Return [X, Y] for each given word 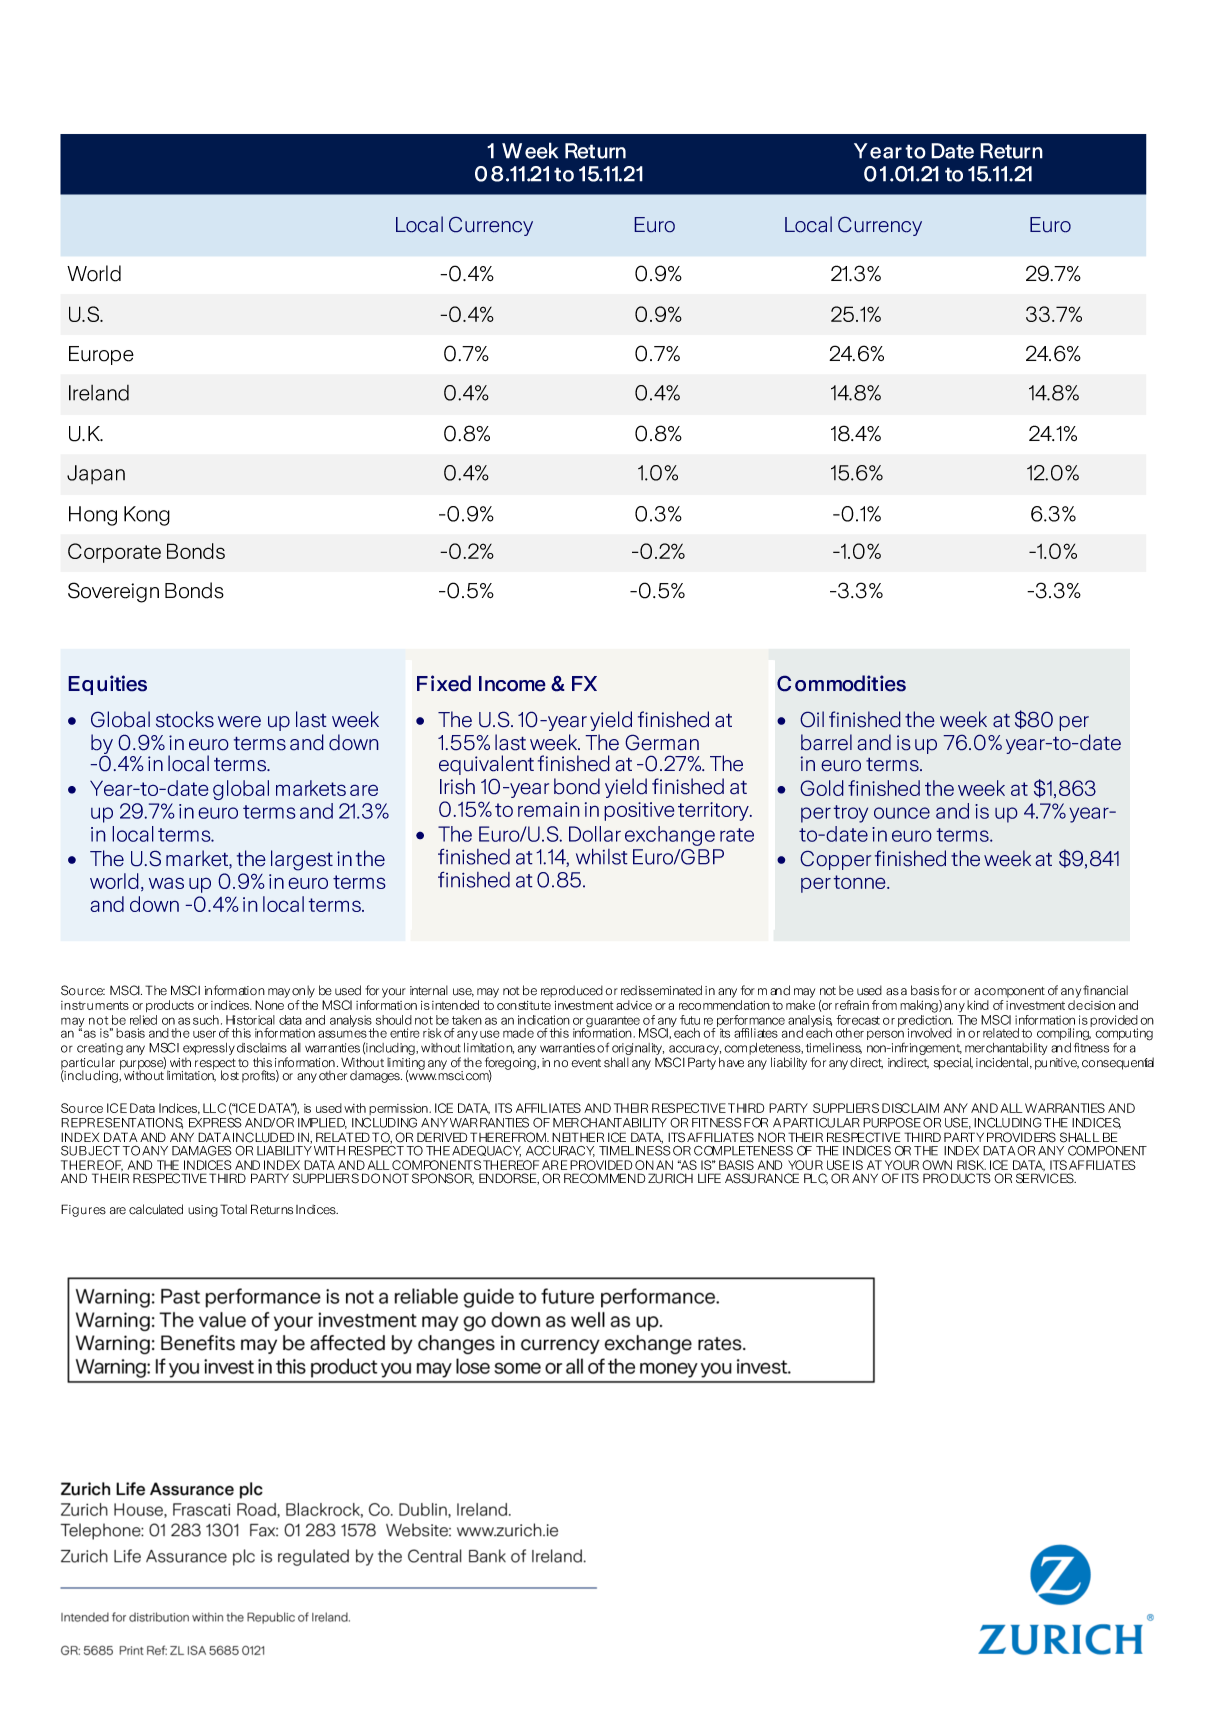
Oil [812, 719]
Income [512, 684]
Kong [147, 516]
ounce [902, 813]
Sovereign [113, 592]
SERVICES [1046, 1178]
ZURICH [670, 1178]
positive [639, 811]
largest [302, 860]
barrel [826, 742]
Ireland [99, 393]
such [206, 1020]
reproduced [572, 991]
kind [978, 1005]
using [203, 1211]
